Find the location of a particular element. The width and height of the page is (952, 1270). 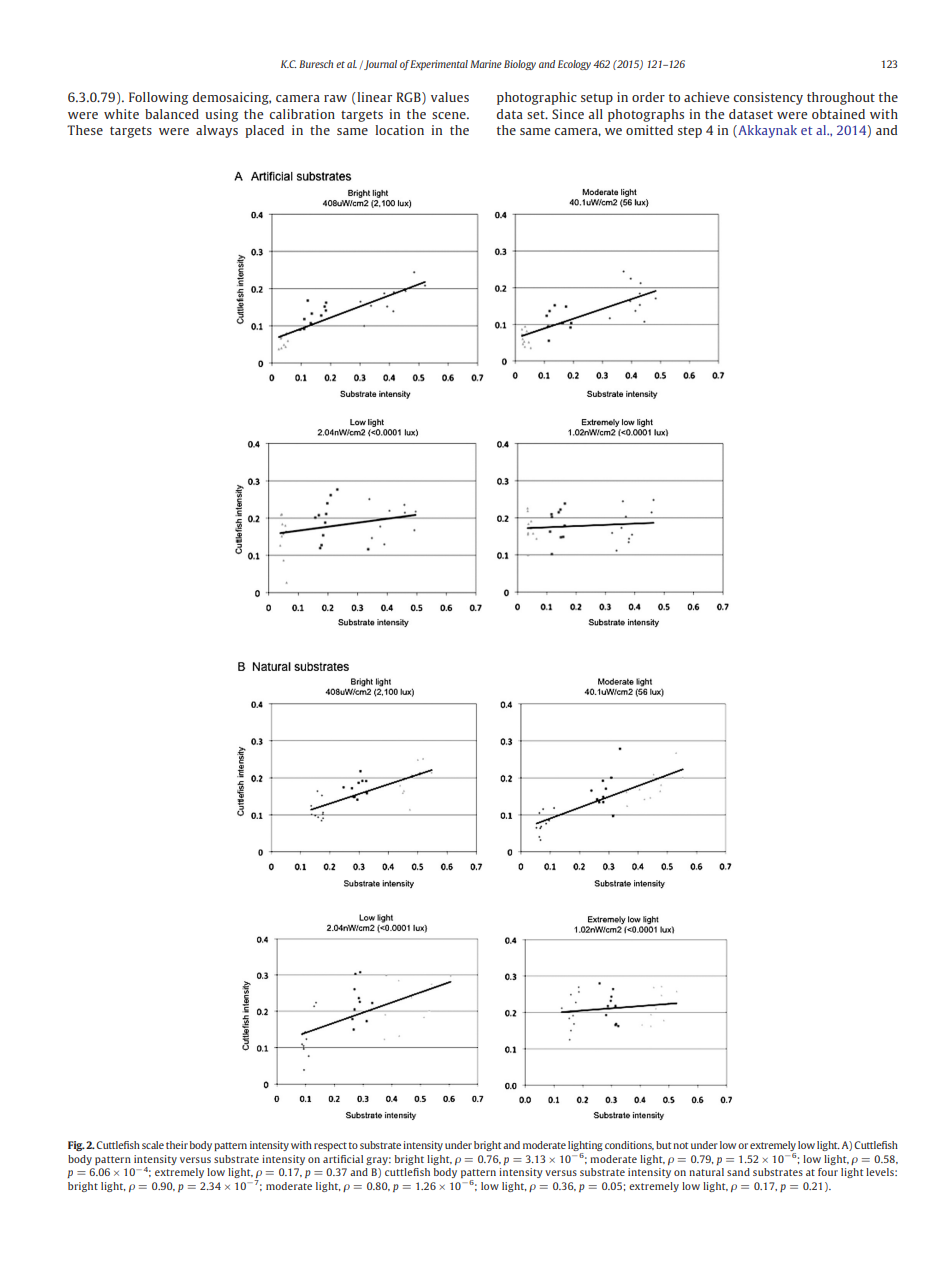

consistency is located at coordinates (768, 98).
